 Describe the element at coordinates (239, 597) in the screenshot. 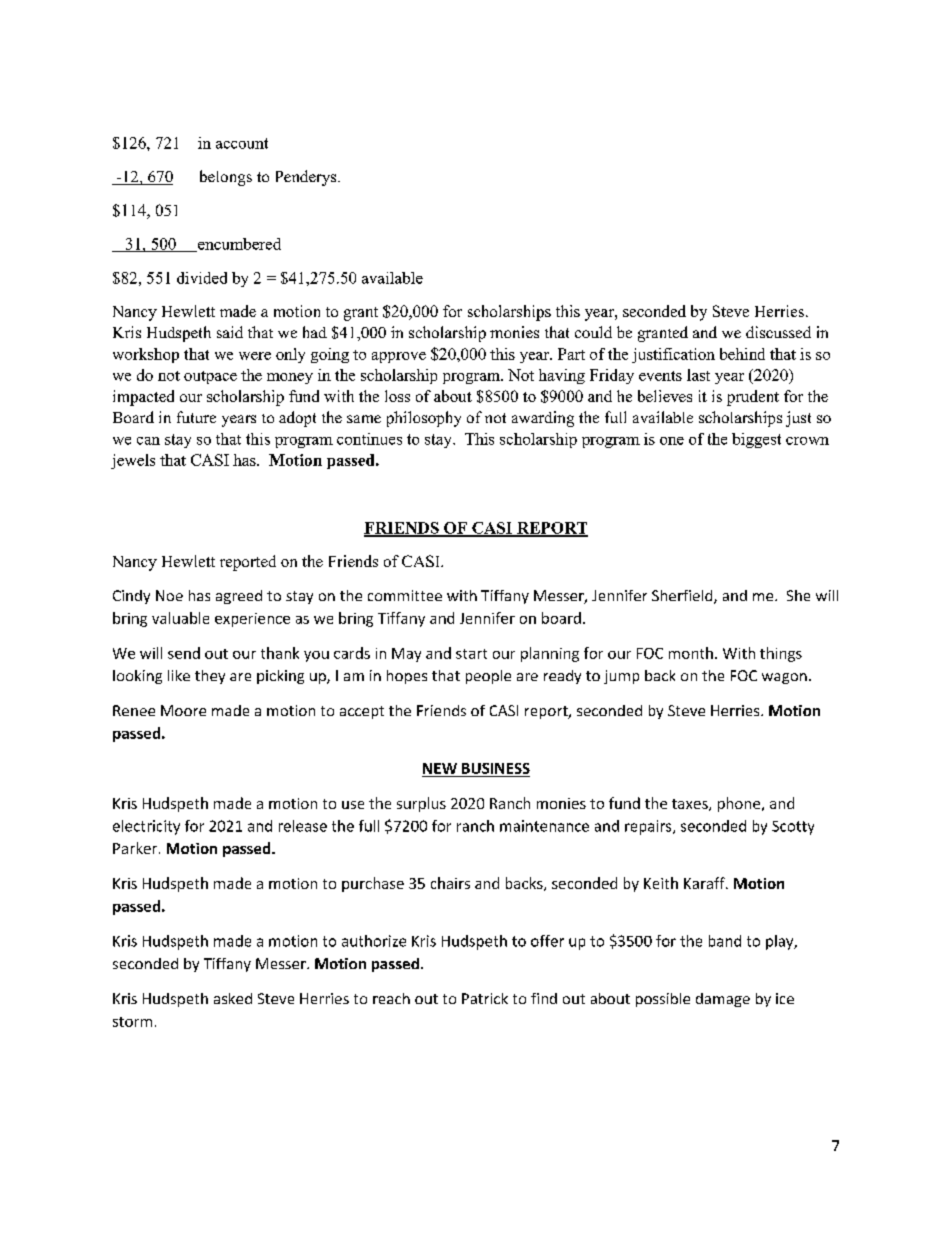

I see `agreed` at that location.
